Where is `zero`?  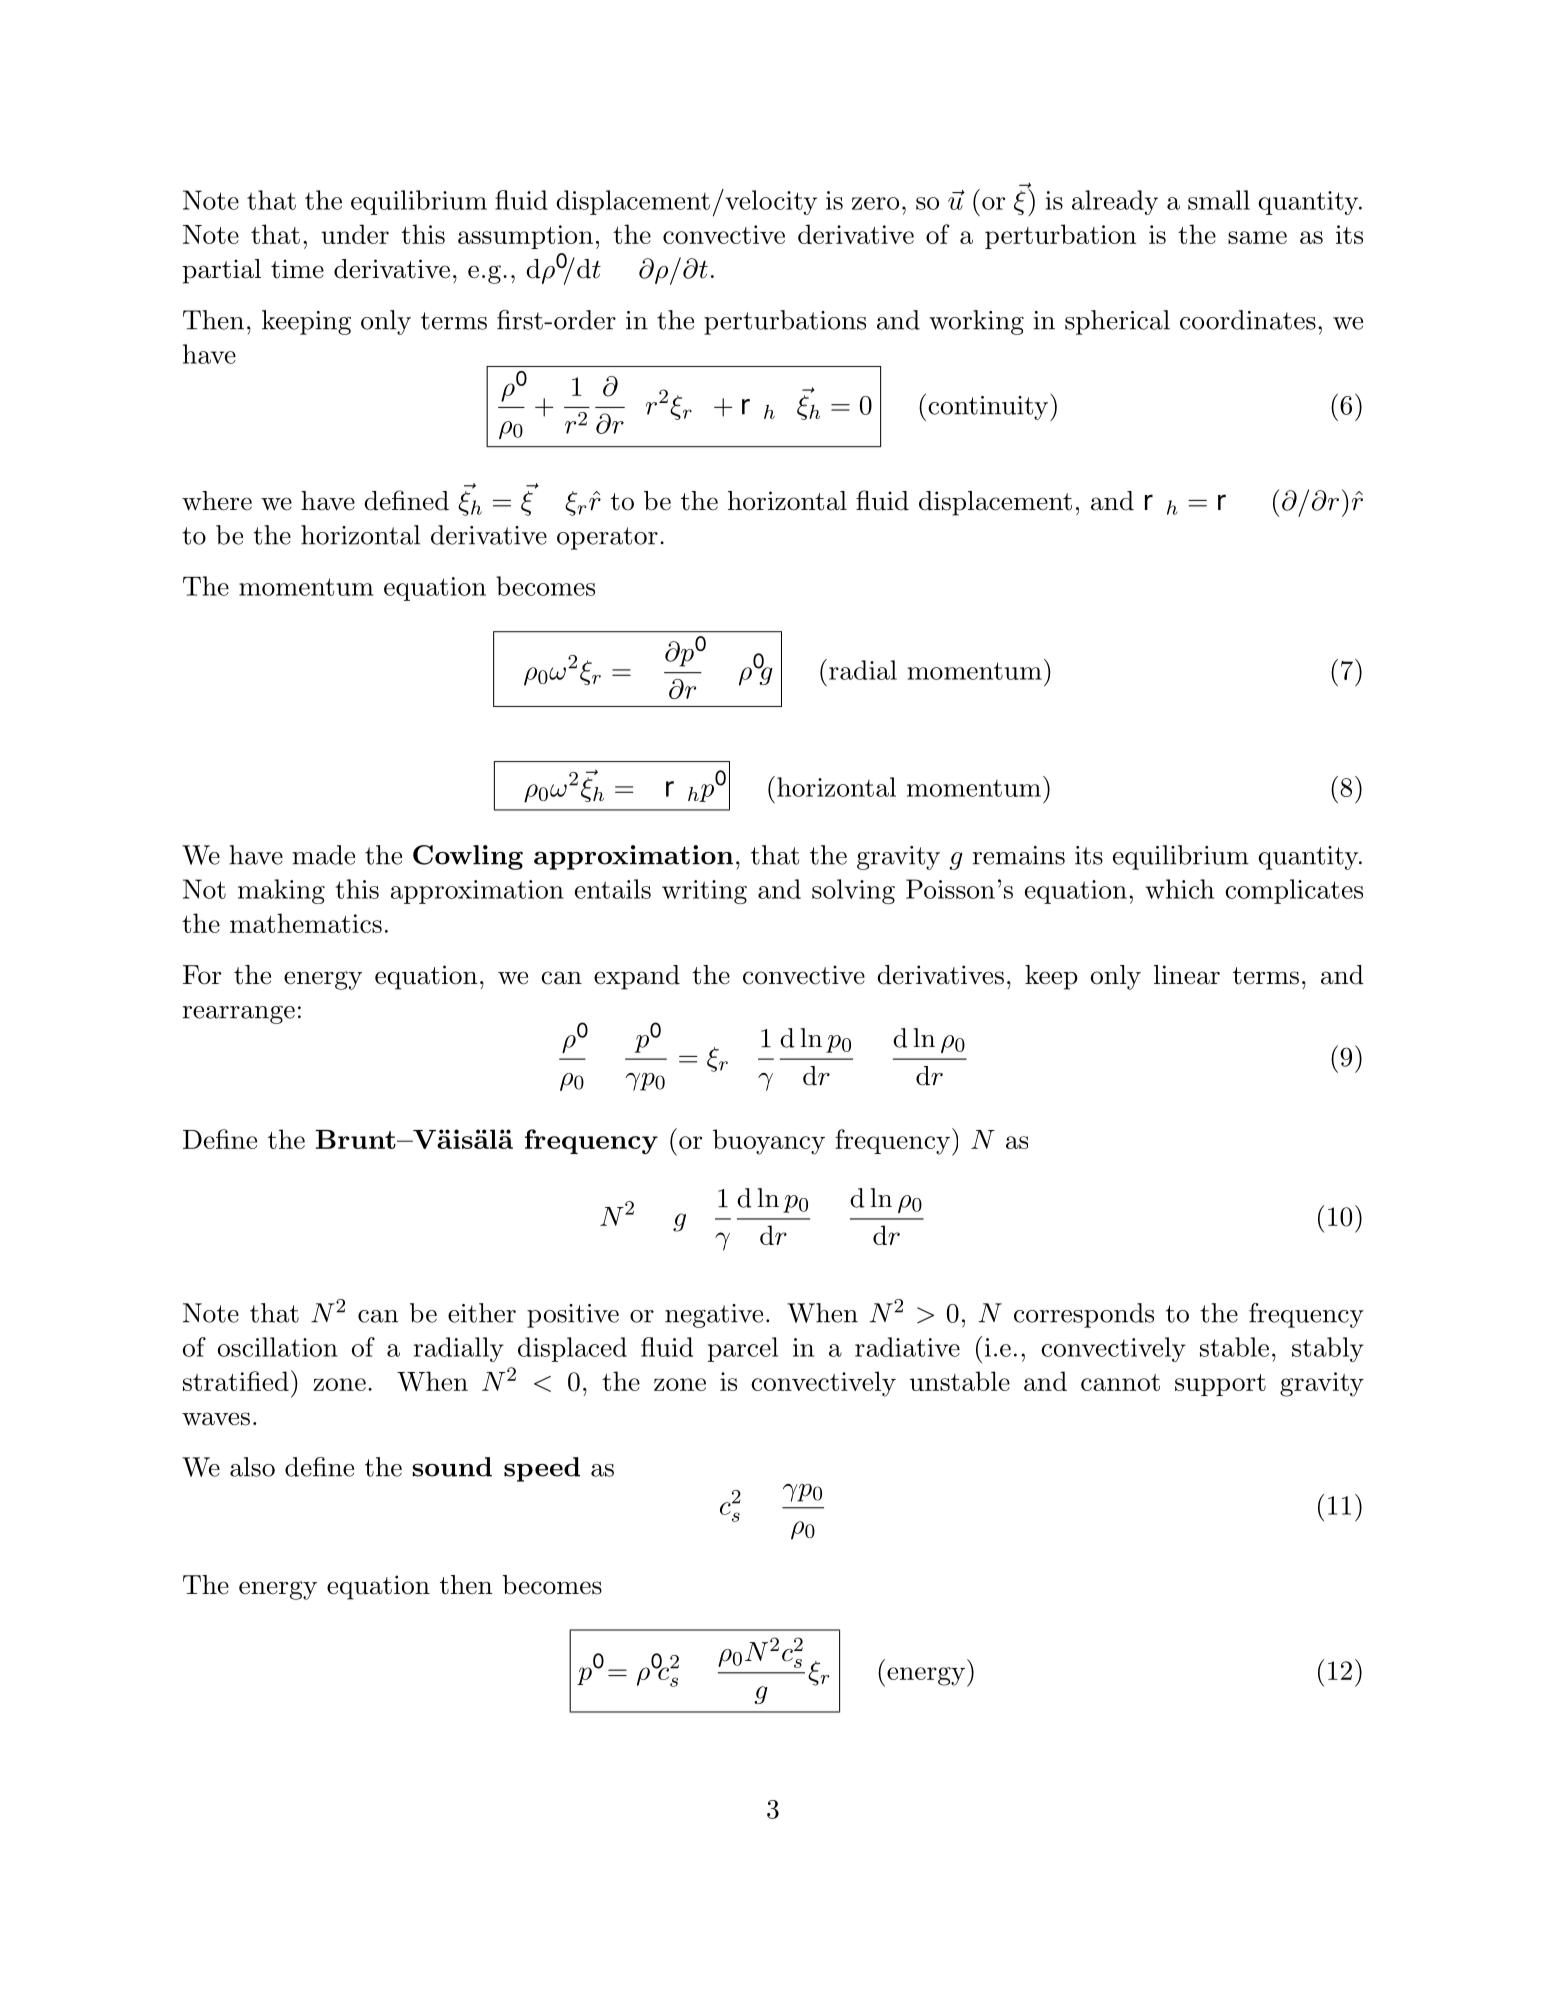
zero is located at coordinates (875, 203).
